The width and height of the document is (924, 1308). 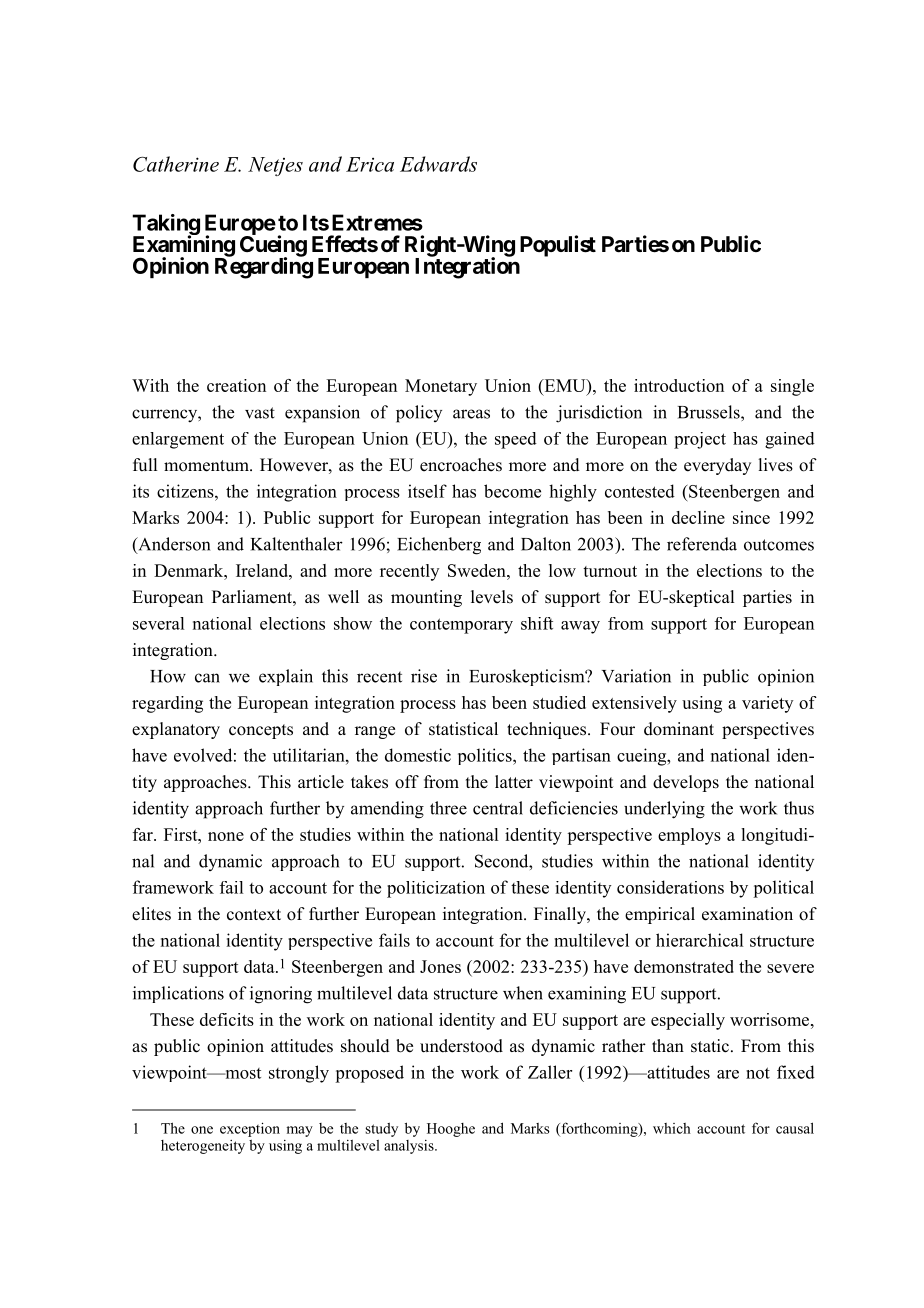 What do you see at coordinates (226, 836) in the document?
I see `none` at bounding box center [226, 836].
